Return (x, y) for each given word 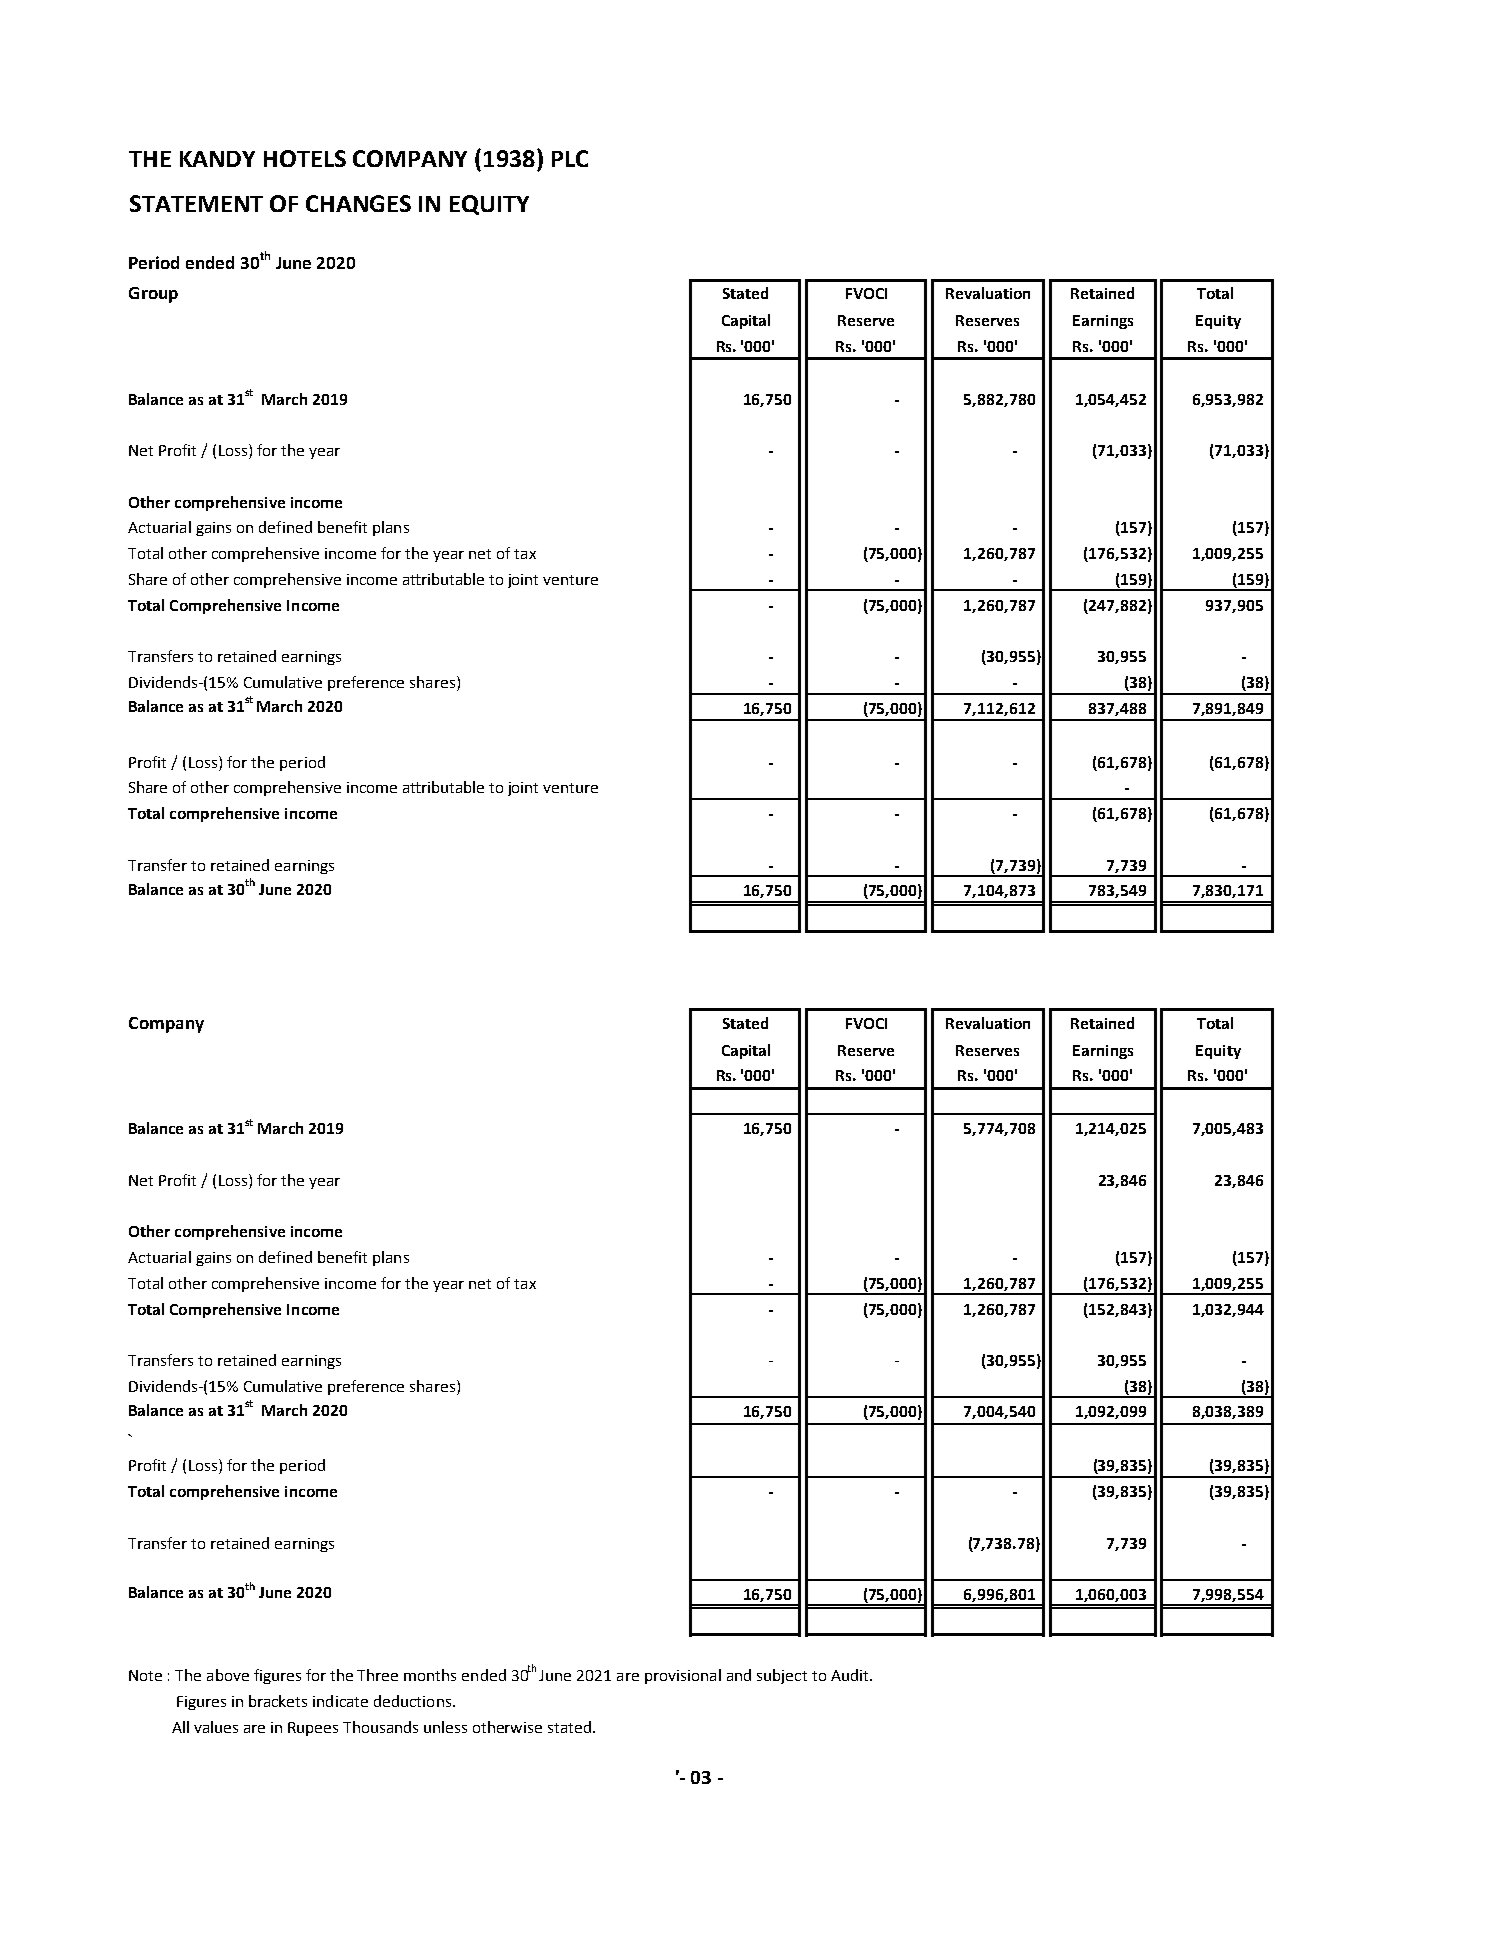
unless (445, 1727)
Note (145, 1675)
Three (377, 1675)
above (228, 1675)
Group (153, 295)
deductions (412, 1701)
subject (782, 1676)
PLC (570, 158)
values (216, 1727)
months (430, 1675)
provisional (683, 1676)
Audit (851, 1675)
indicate (340, 1701)
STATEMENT (196, 203)
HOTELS (305, 158)
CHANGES (358, 203)
